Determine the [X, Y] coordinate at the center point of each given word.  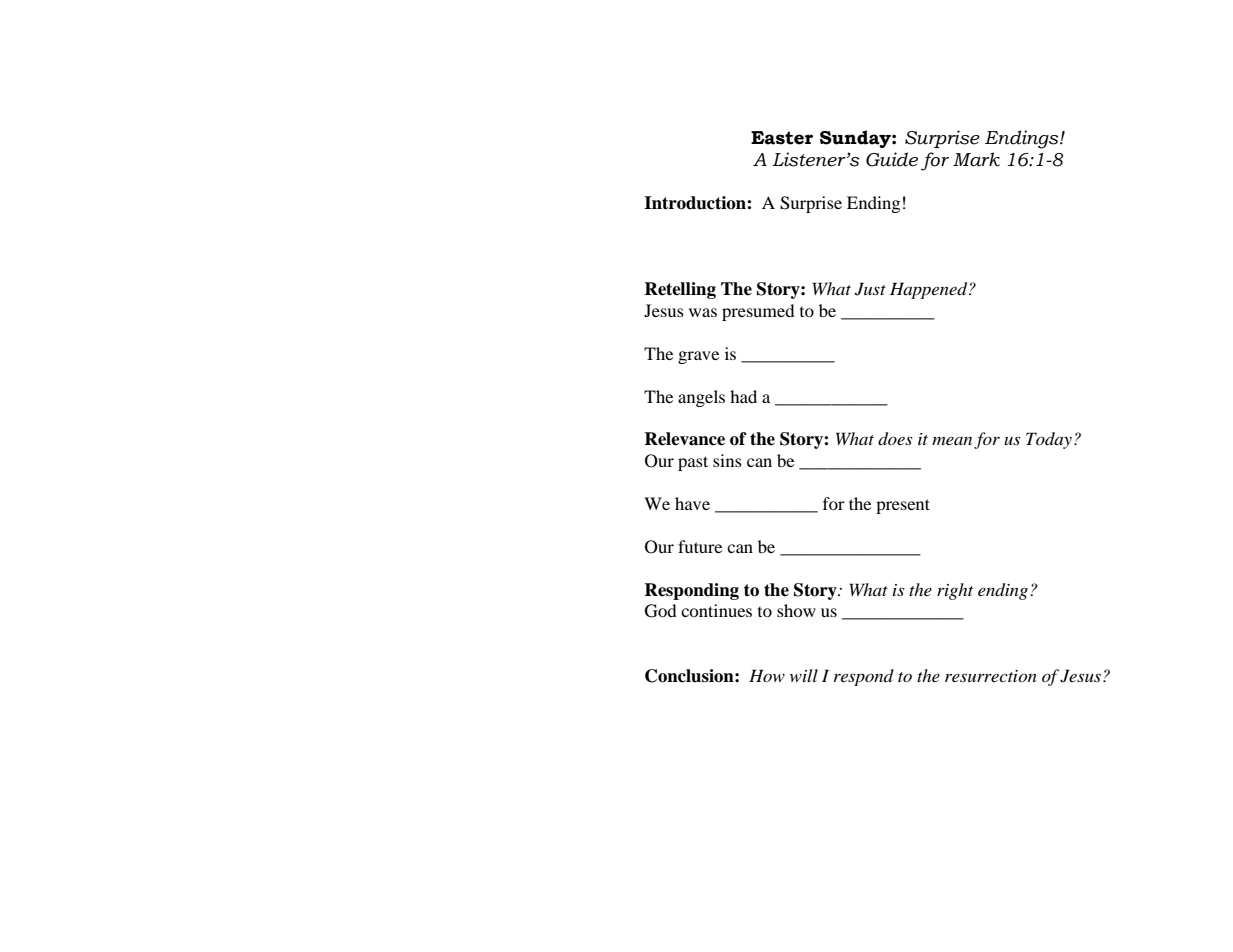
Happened [930, 290]
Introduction [696, 203]
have [692, 503]
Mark [976, 159]
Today [1049, 440]
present [903, 506]
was [703, 312]
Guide [892, 159]
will [804, 675]
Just [870, 289]
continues [716, 610]
